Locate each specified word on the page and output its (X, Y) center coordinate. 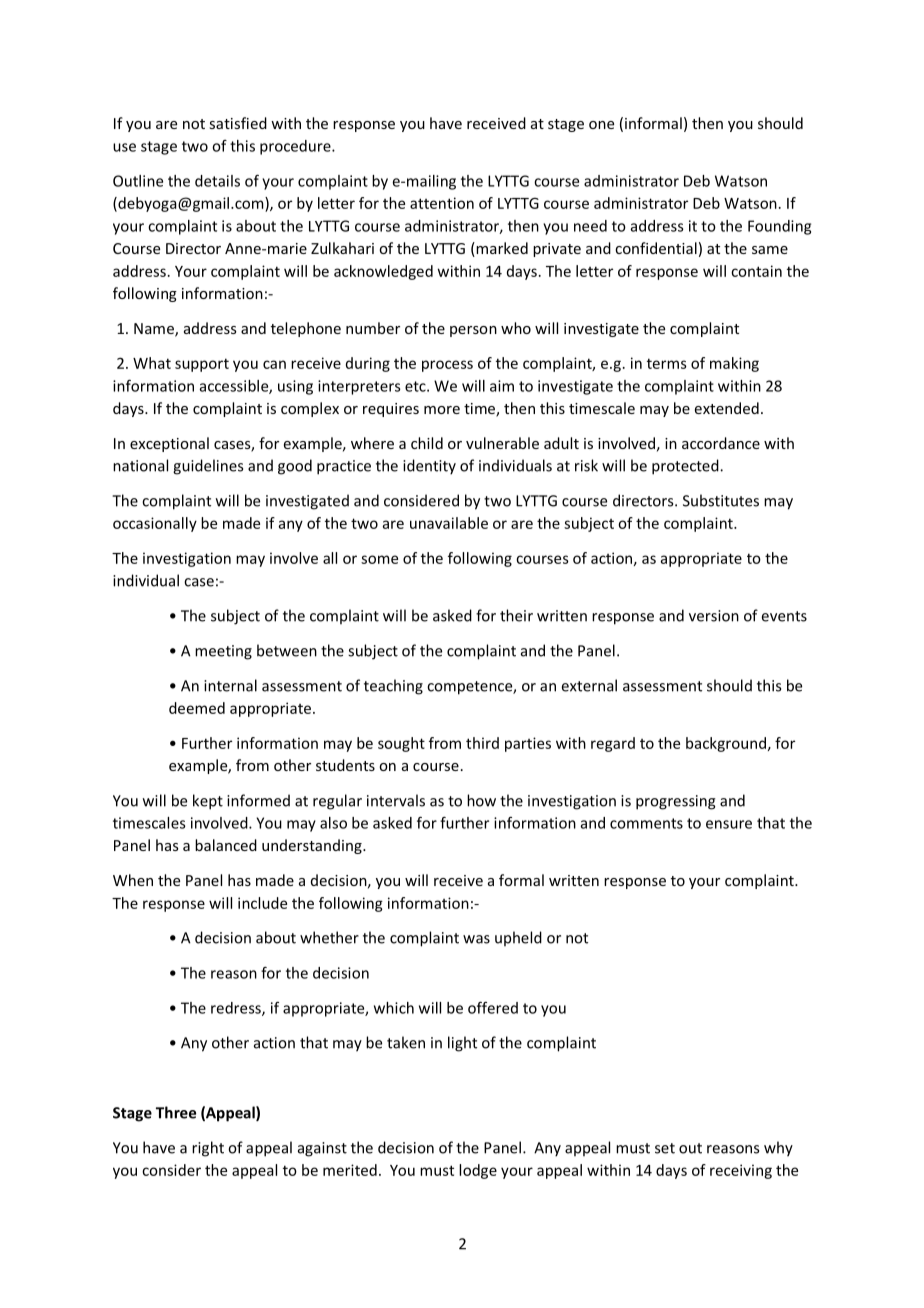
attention (442, 203)
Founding (779, 227)
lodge (478, 1171)
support (202, 365)
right (208, 1149)
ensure (729, 824)
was (476, 939)
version (714, 616)
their (516, 615)
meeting (223, 652)
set (665, 1148)
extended (727, 408)
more (442, 410)
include (262, 903)
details (217, 181)
